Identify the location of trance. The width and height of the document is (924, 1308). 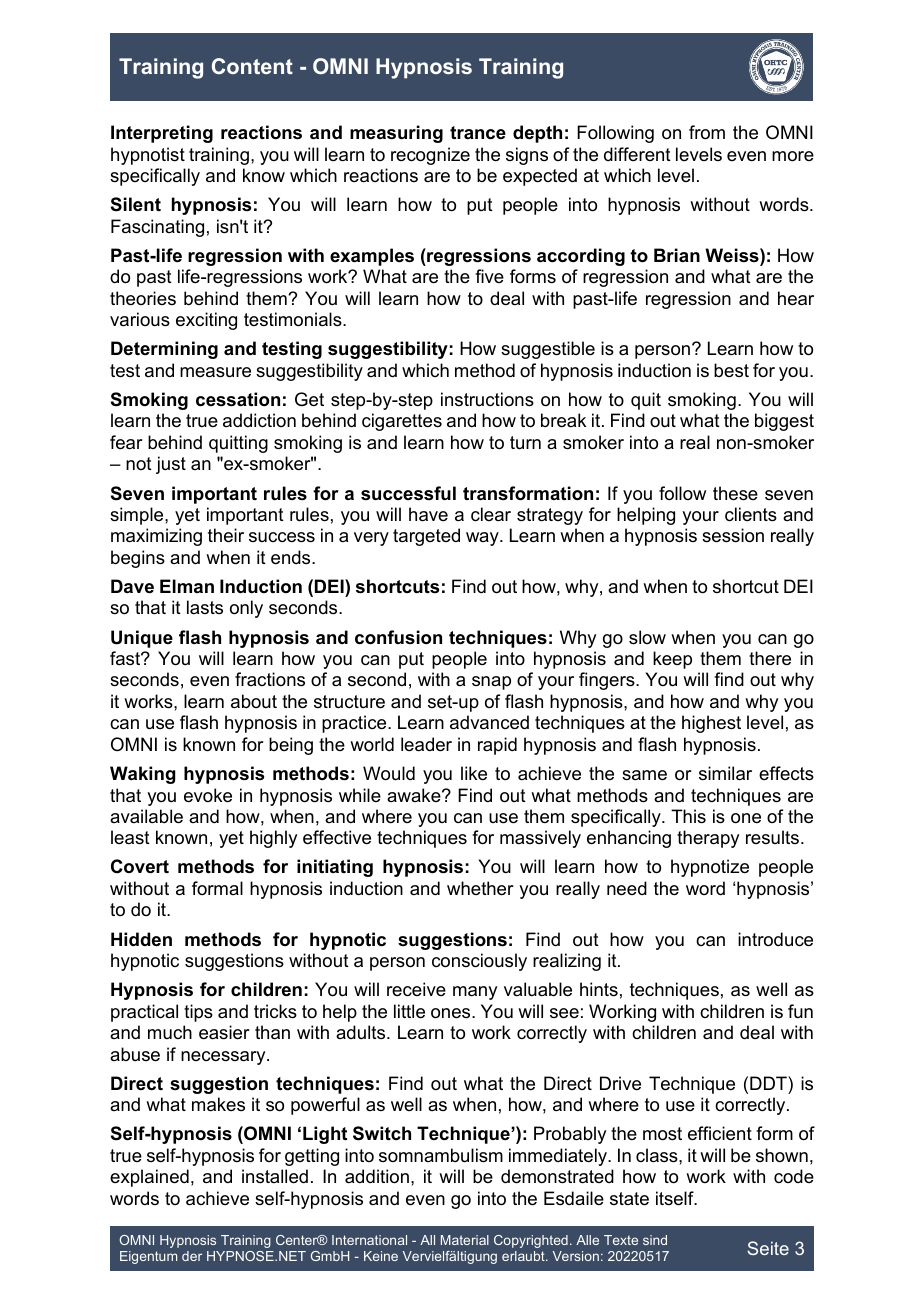
(478, 133).
